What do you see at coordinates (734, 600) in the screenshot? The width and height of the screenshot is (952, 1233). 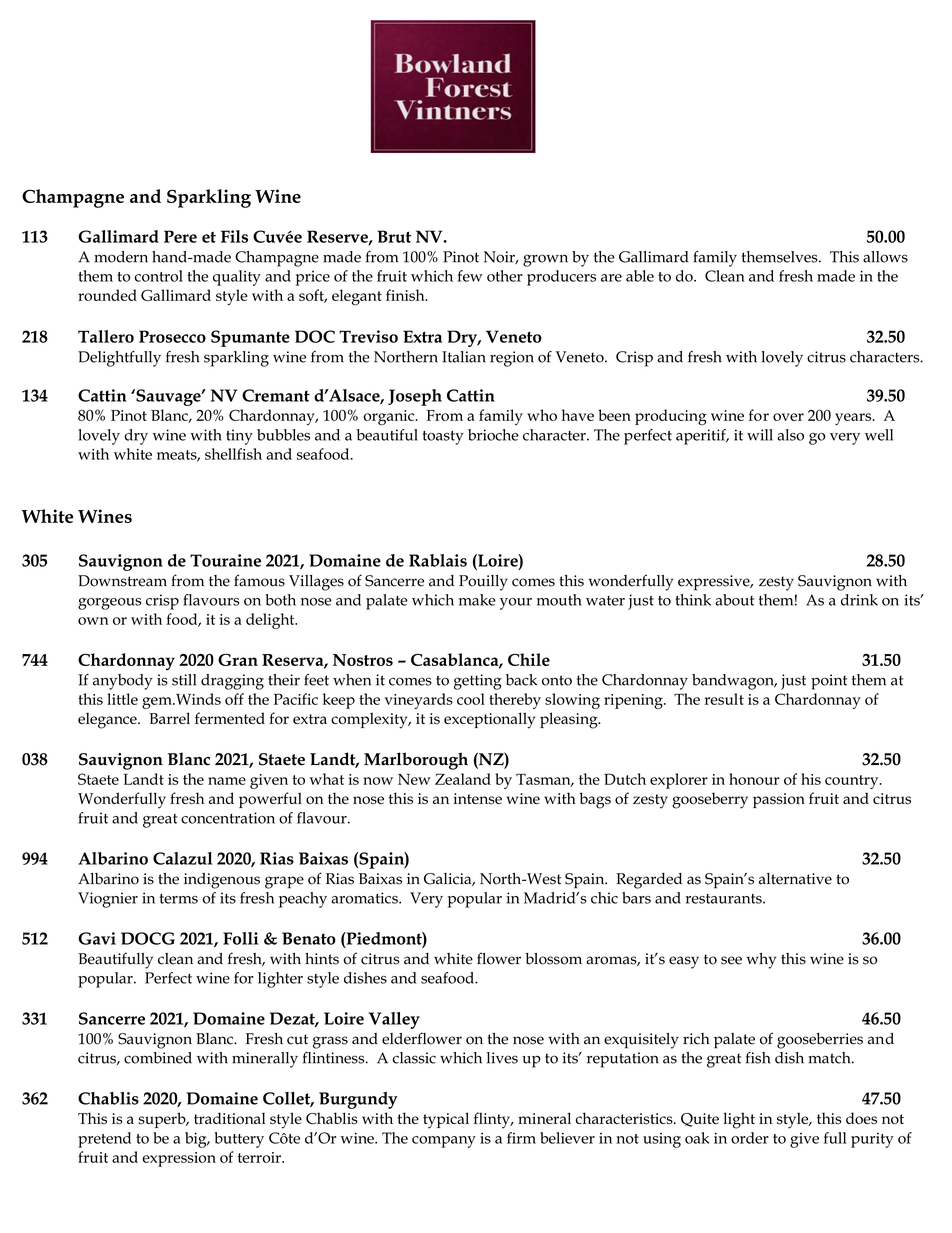 I see `about` at bounding box center [734, 600].
